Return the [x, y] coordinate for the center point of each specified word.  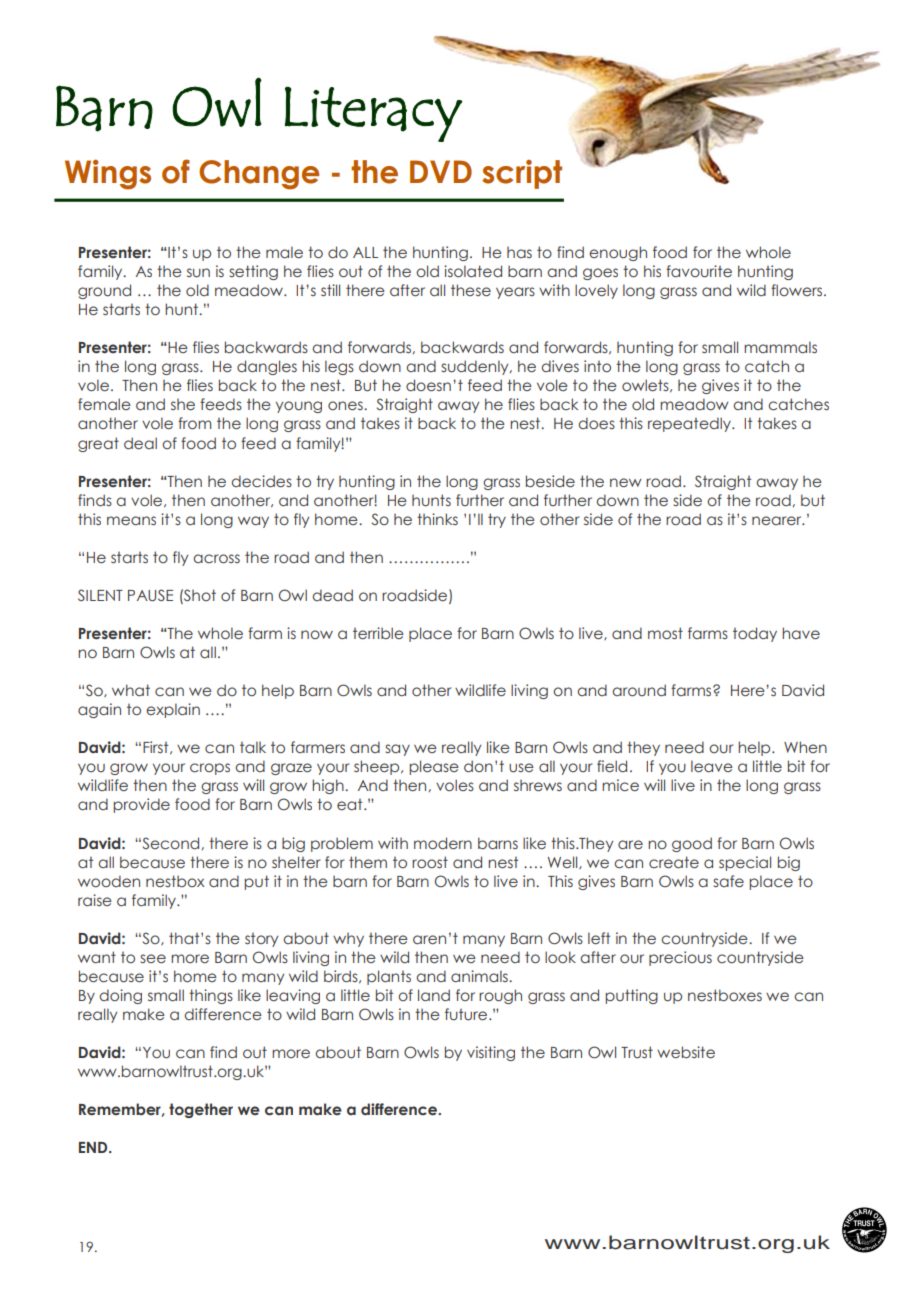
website [686, 1052]
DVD [441, 171]
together [201, 1110]
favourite [699, 271]
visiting [491, 1053]
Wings [108, 174]
